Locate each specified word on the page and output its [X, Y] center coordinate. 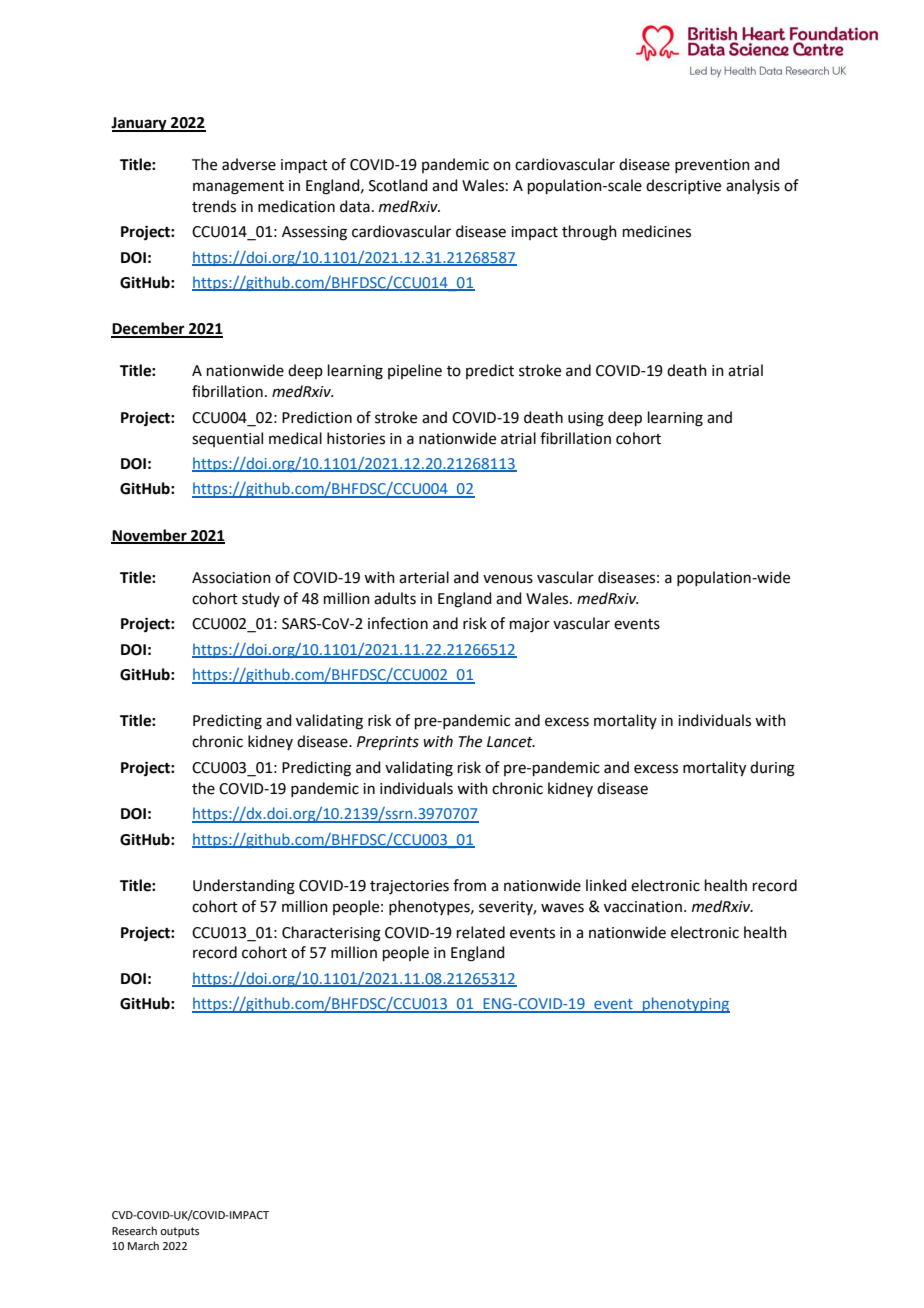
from [469, 885]
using [586, 419]
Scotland [398, 185]
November [150, 536]
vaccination [643, 907]
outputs [179, 1232]
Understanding [244, 887]
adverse [249, 164]
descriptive [683, 186]
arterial [424, 577]
